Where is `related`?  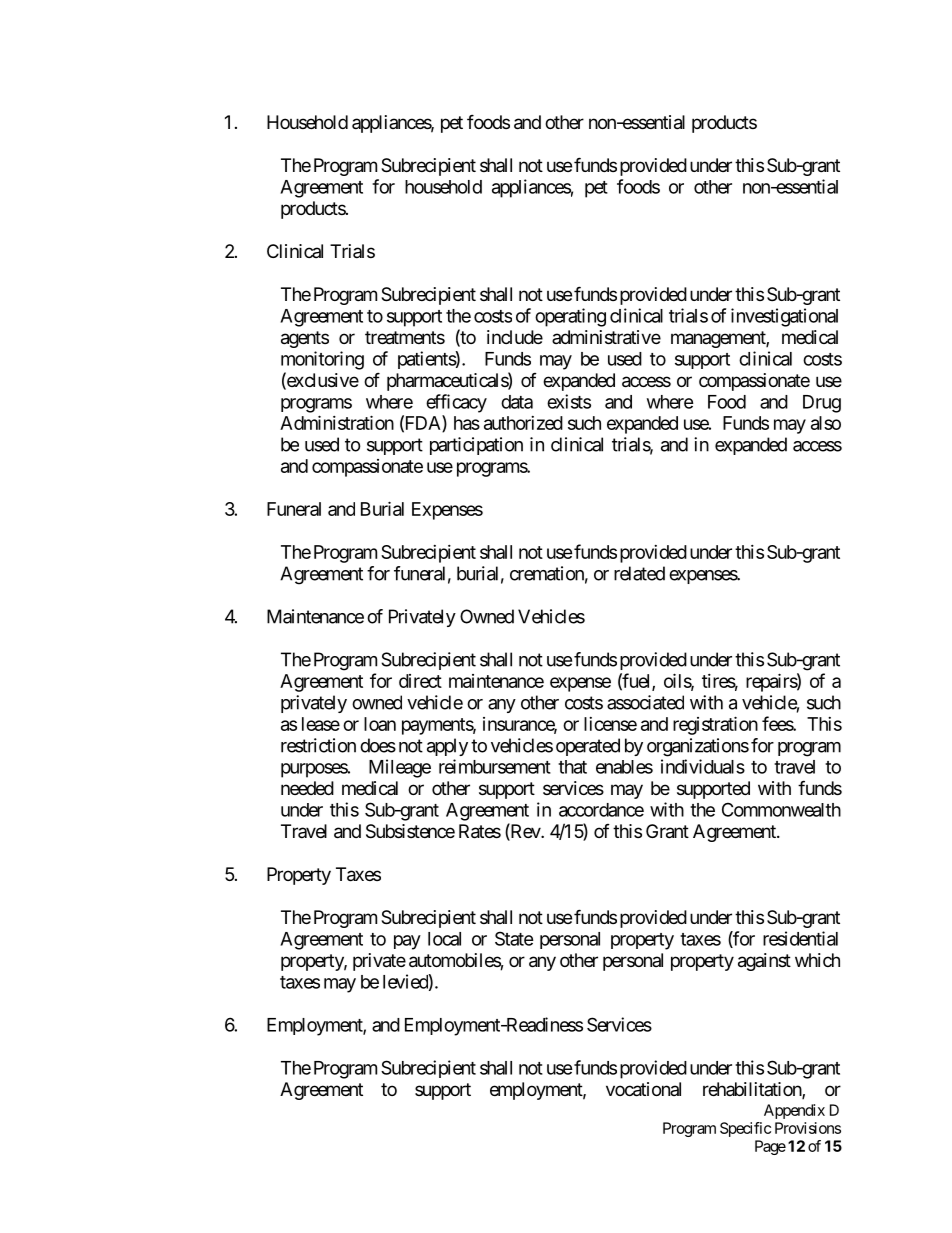
related is located at coordinates (639, 573).
